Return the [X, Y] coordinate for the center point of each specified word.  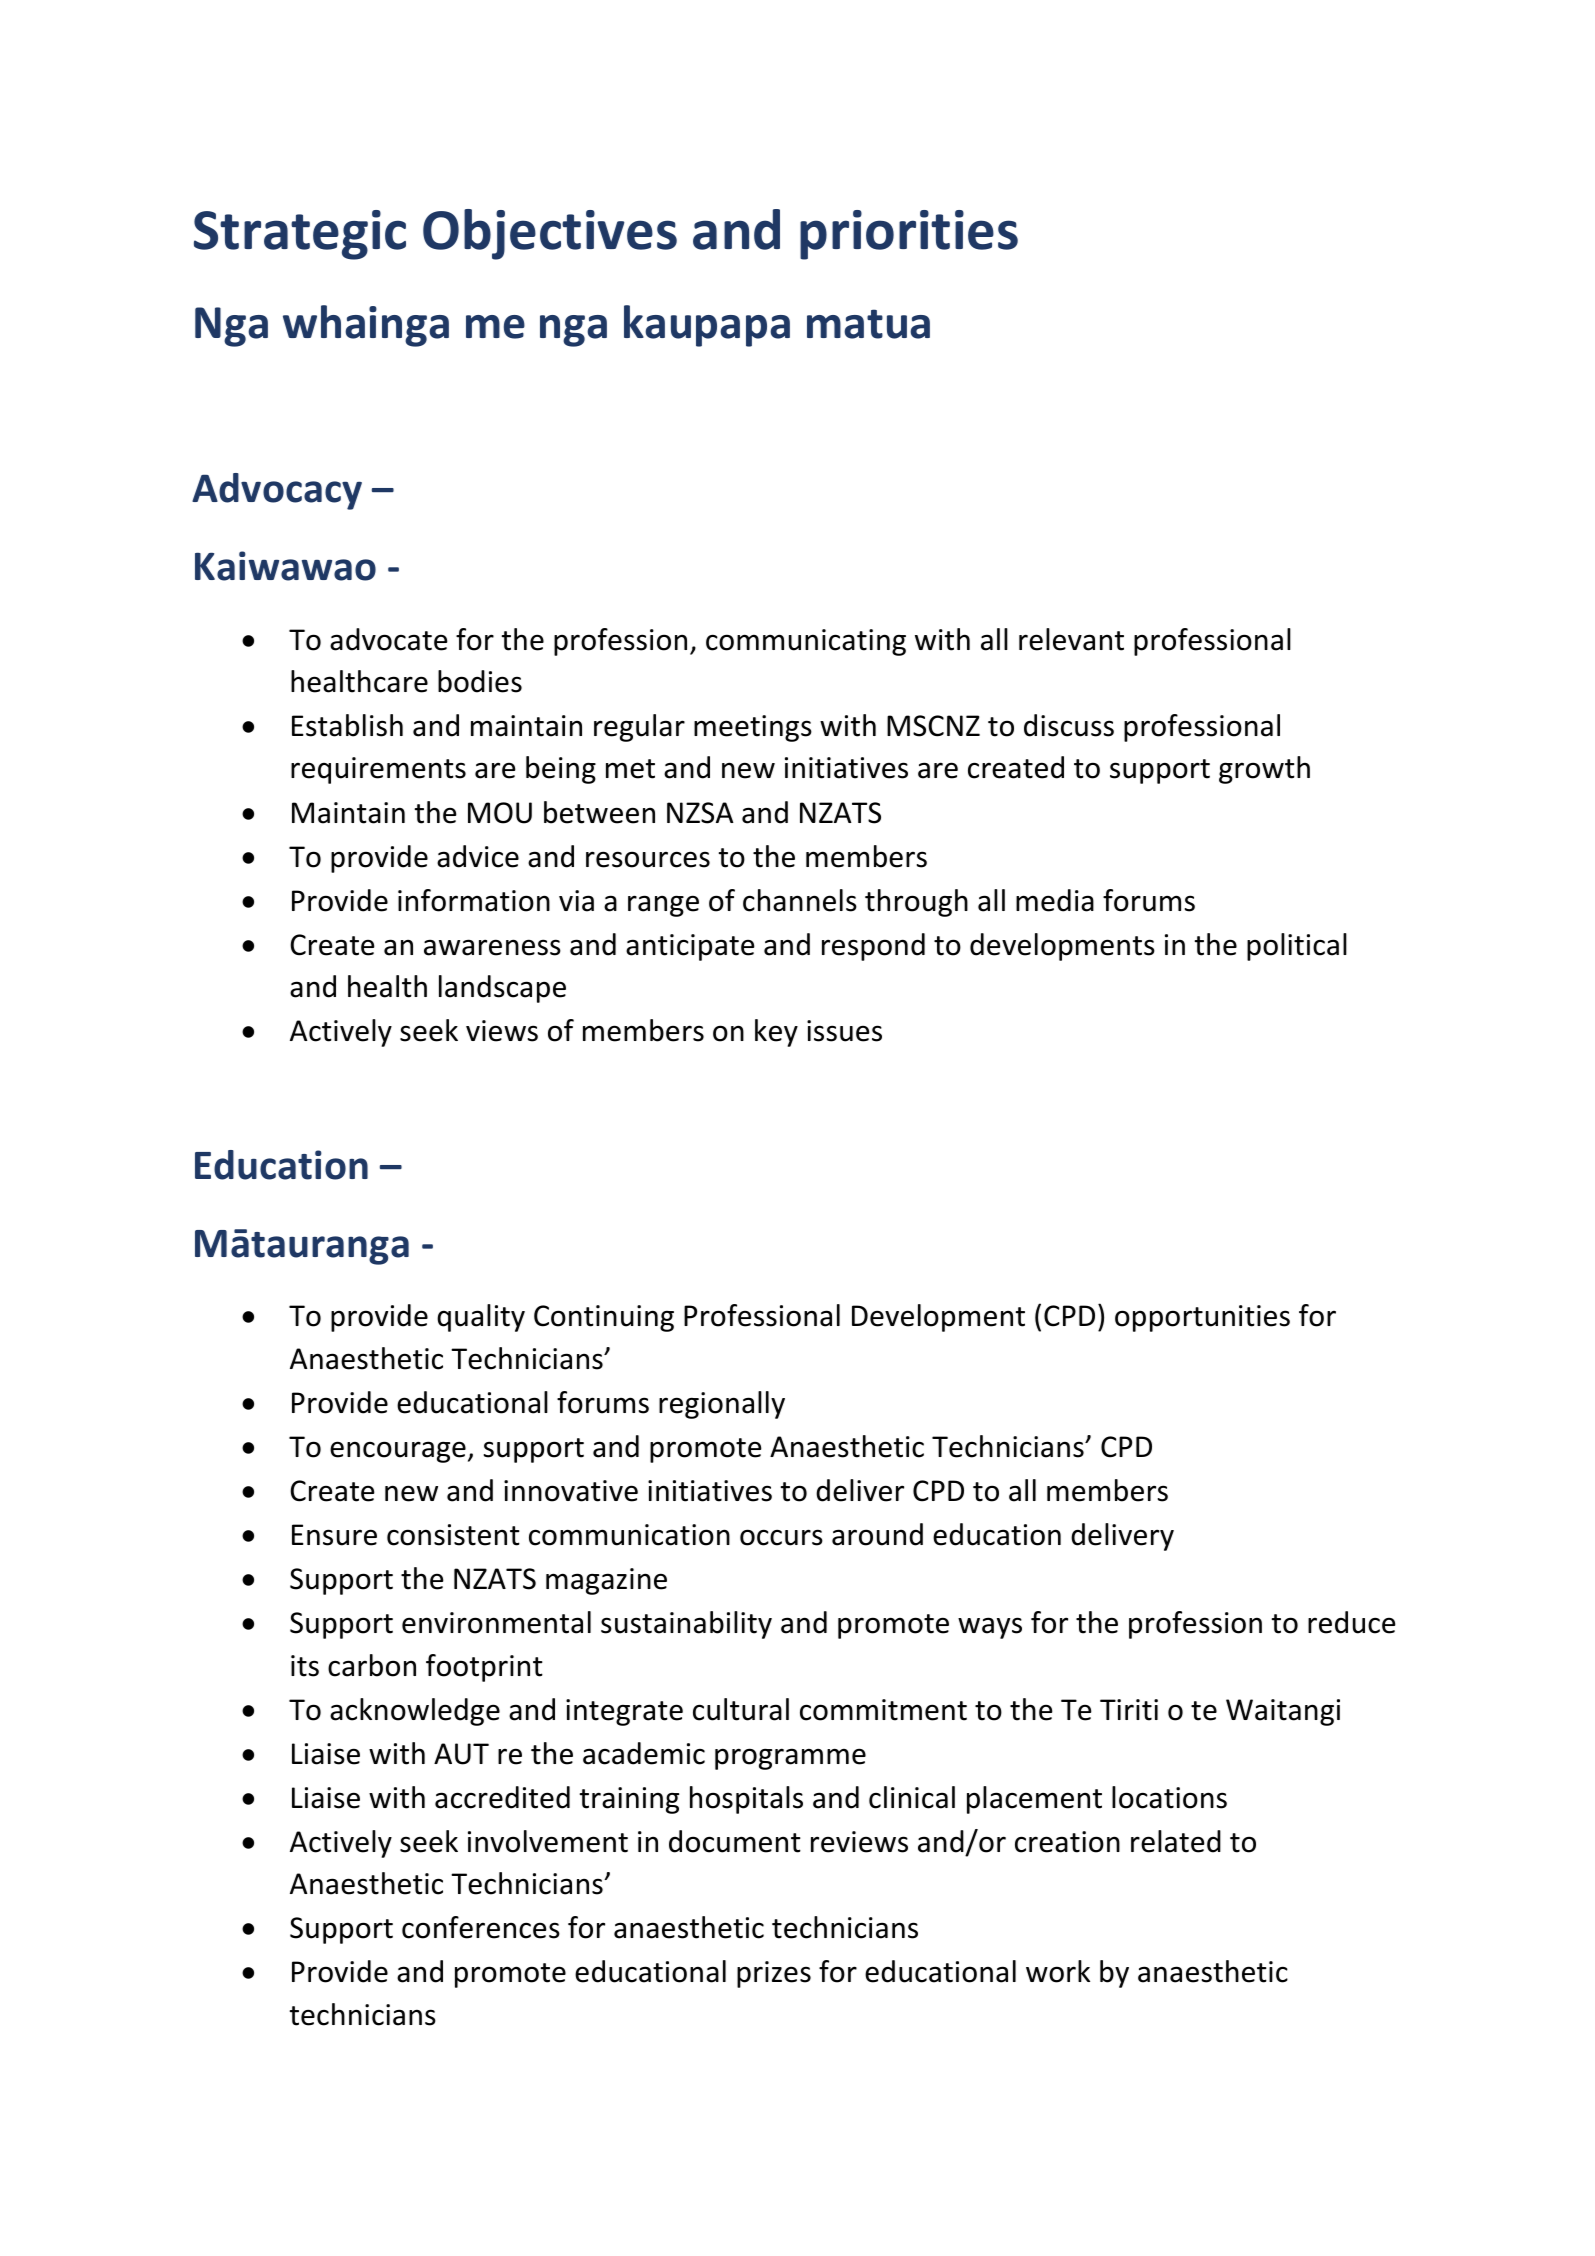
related [1176, 1841]
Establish [347, 725]
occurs [781, 1537]
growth [1264, 770]
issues [844, 1031]
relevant [1071, 639]
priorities [909, 235]
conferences [481, 1927]
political [1297, 947]
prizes [774, 1974]
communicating [806, 642]
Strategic [300, 235]
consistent [453, 1535]
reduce [1352, 1622]
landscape [502, 989]
